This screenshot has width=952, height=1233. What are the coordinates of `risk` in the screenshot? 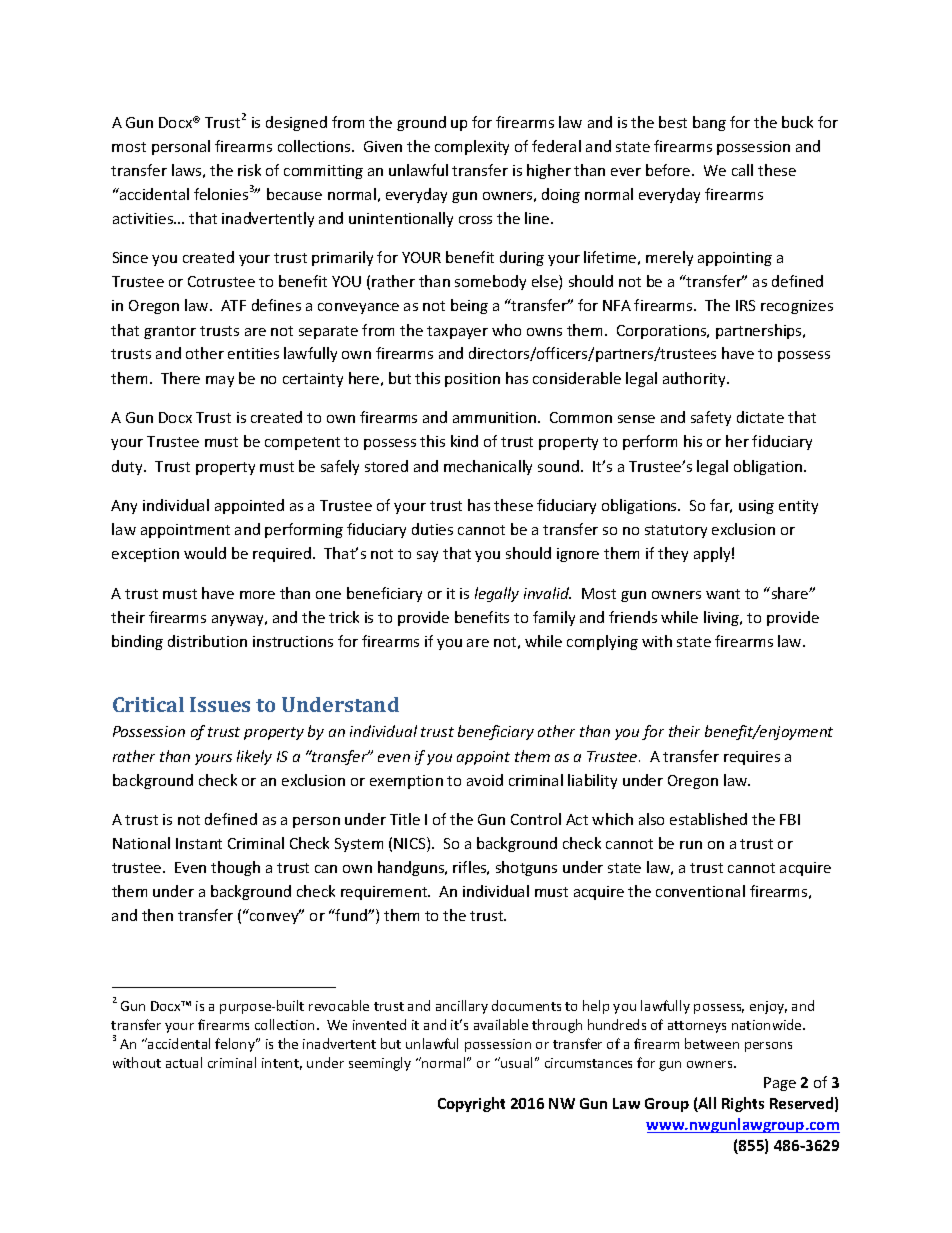 It's located at (249, 170).
